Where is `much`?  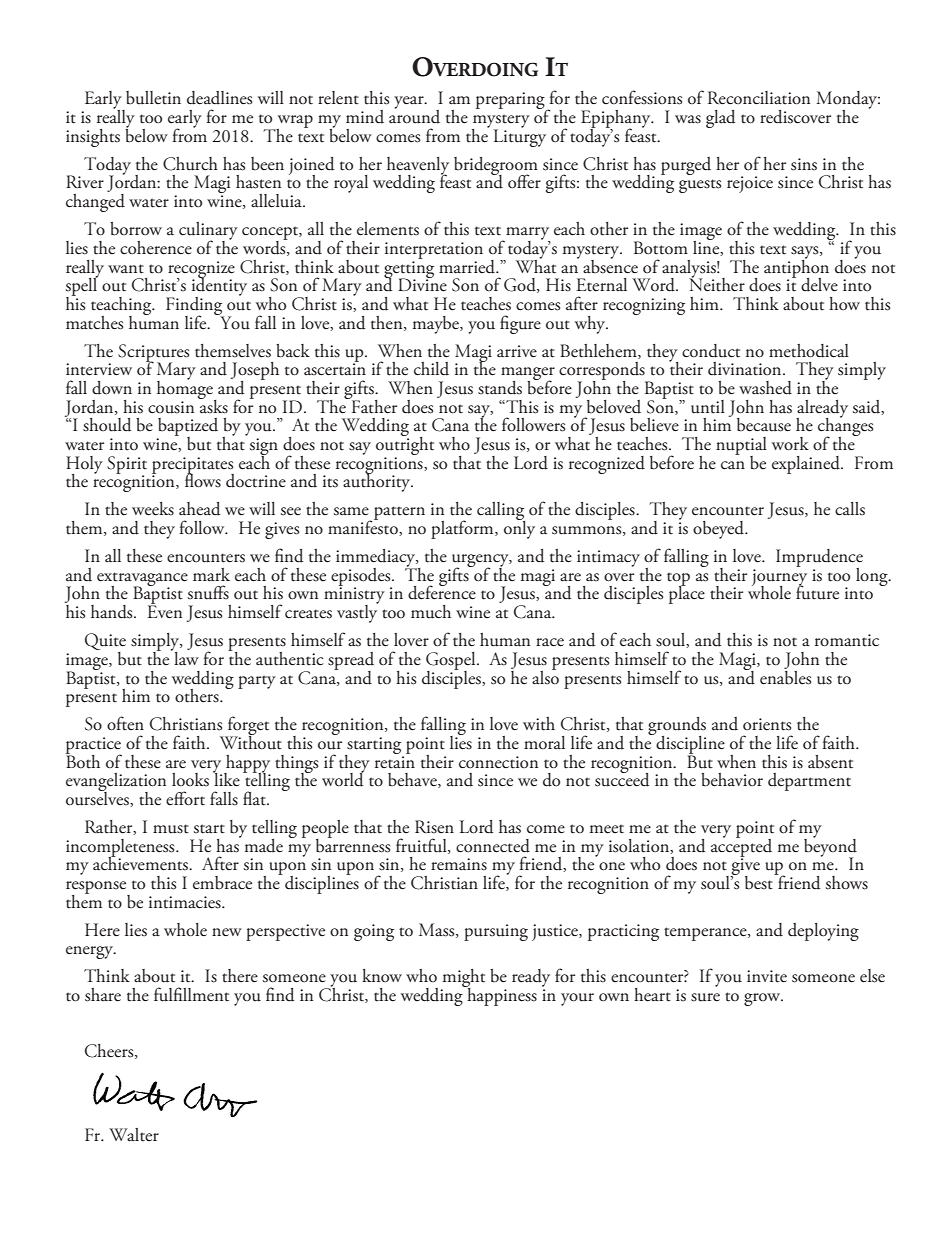 much is located at coordinates (431, 612).
